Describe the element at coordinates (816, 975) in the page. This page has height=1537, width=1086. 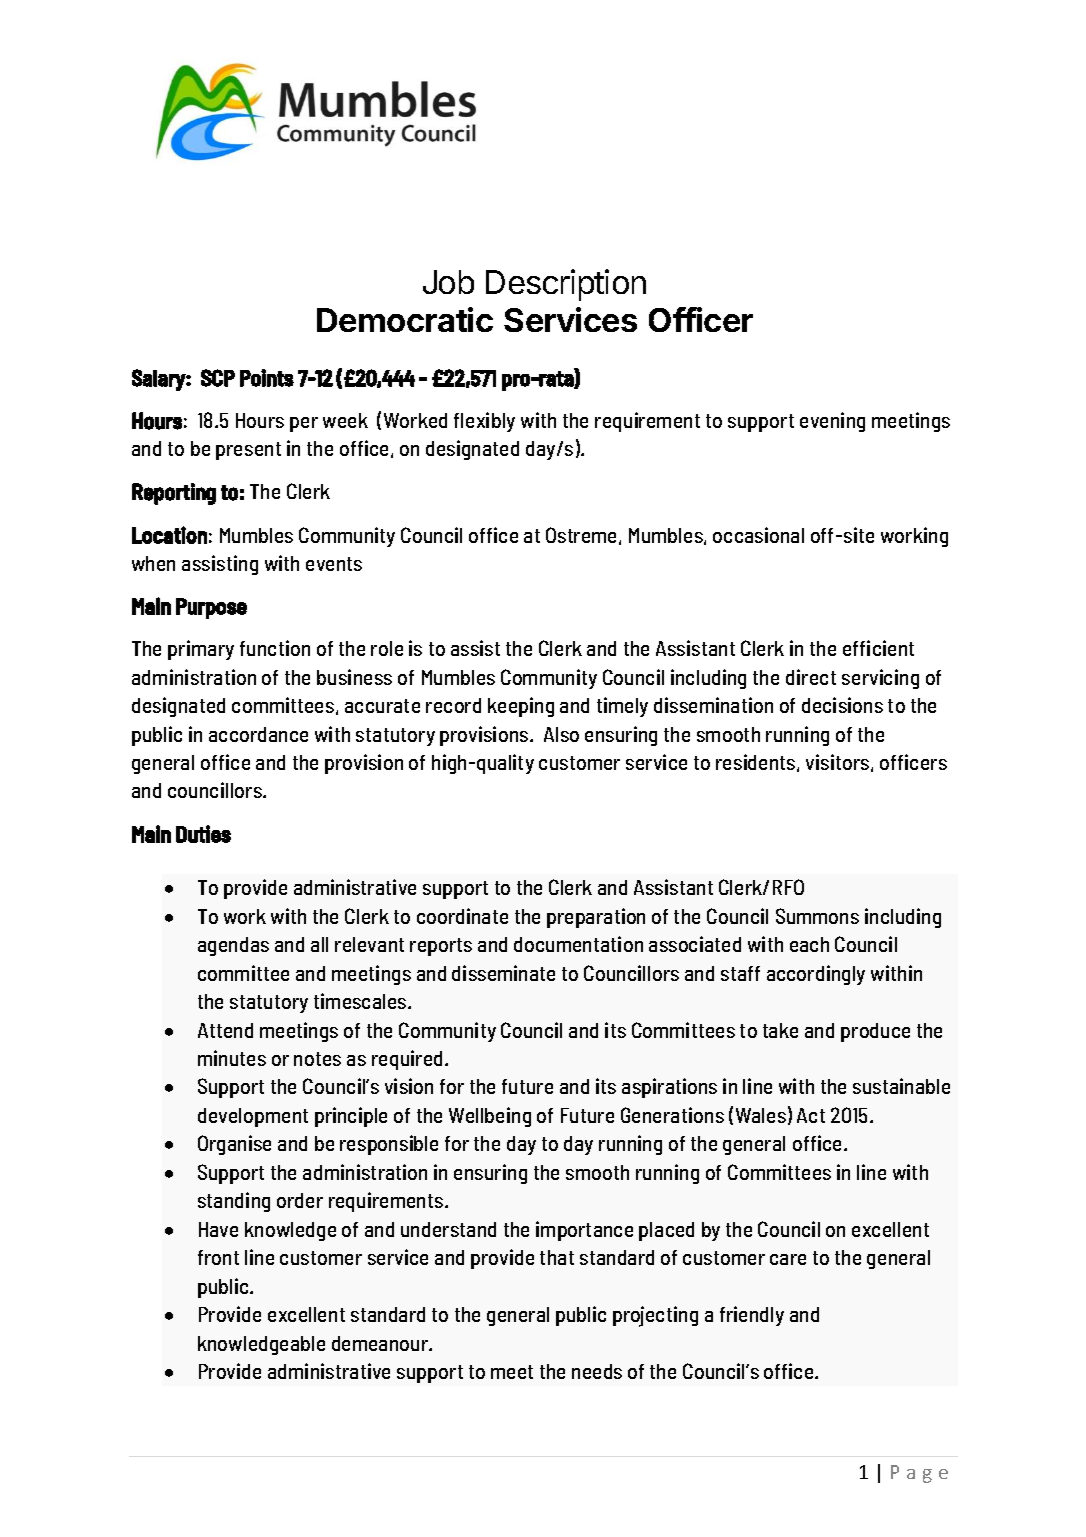
I see `accordingly` at that location.
